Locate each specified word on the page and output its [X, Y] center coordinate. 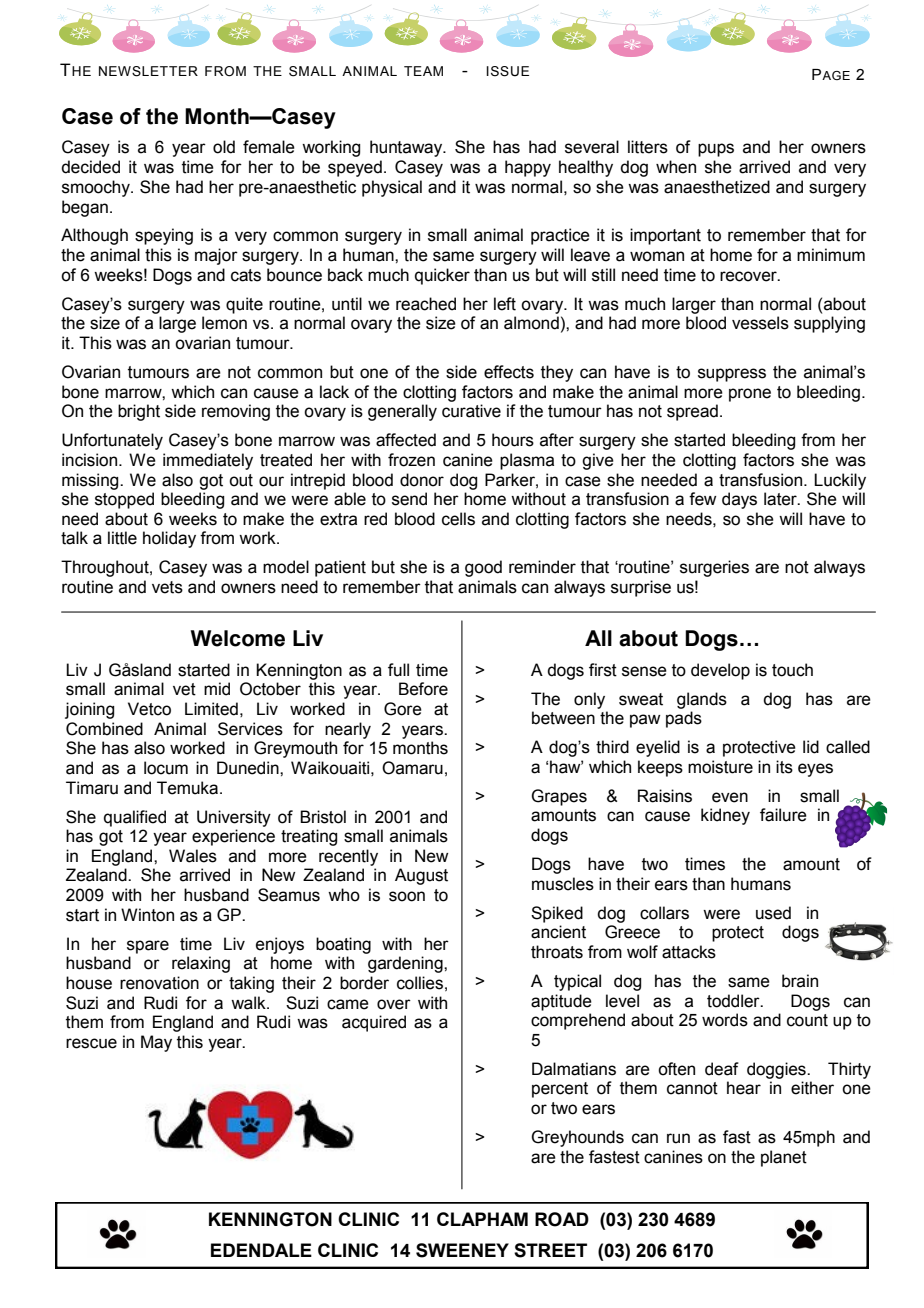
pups [716, 150]
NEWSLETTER [148, 71]
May [156, 1043]
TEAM [423, 71]
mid [217, 689]
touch [792, 670]
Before [423, 689]
